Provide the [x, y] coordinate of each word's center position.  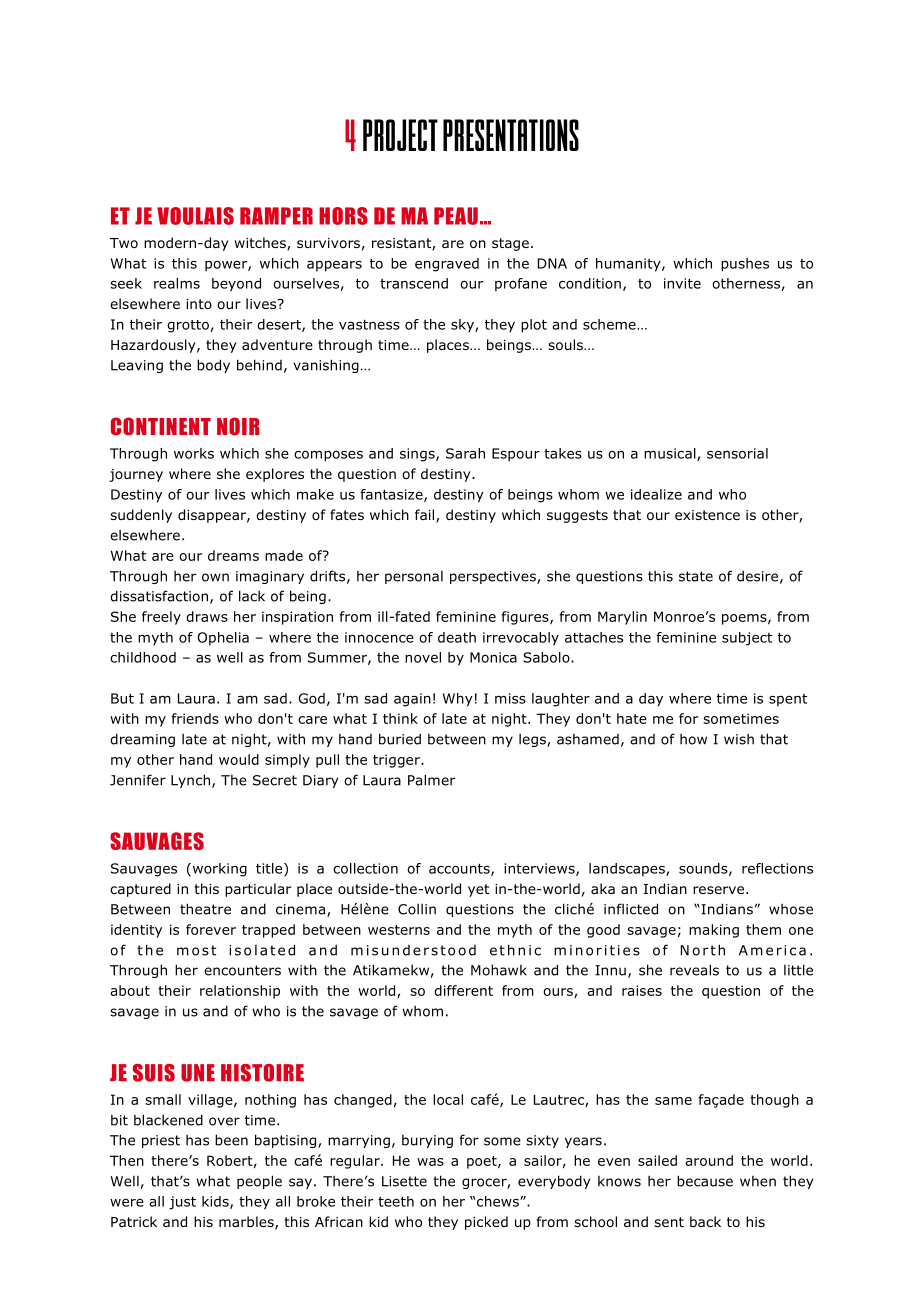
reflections [777, 868]
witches [261, 244]
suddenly [141, 516]
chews [499, 1201]
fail [426, 516]
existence [707, 515]
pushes [745, 265]
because [705, 1181]
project [400, 135]
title [270, 869]
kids [216, 1202]
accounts [460, 870]
